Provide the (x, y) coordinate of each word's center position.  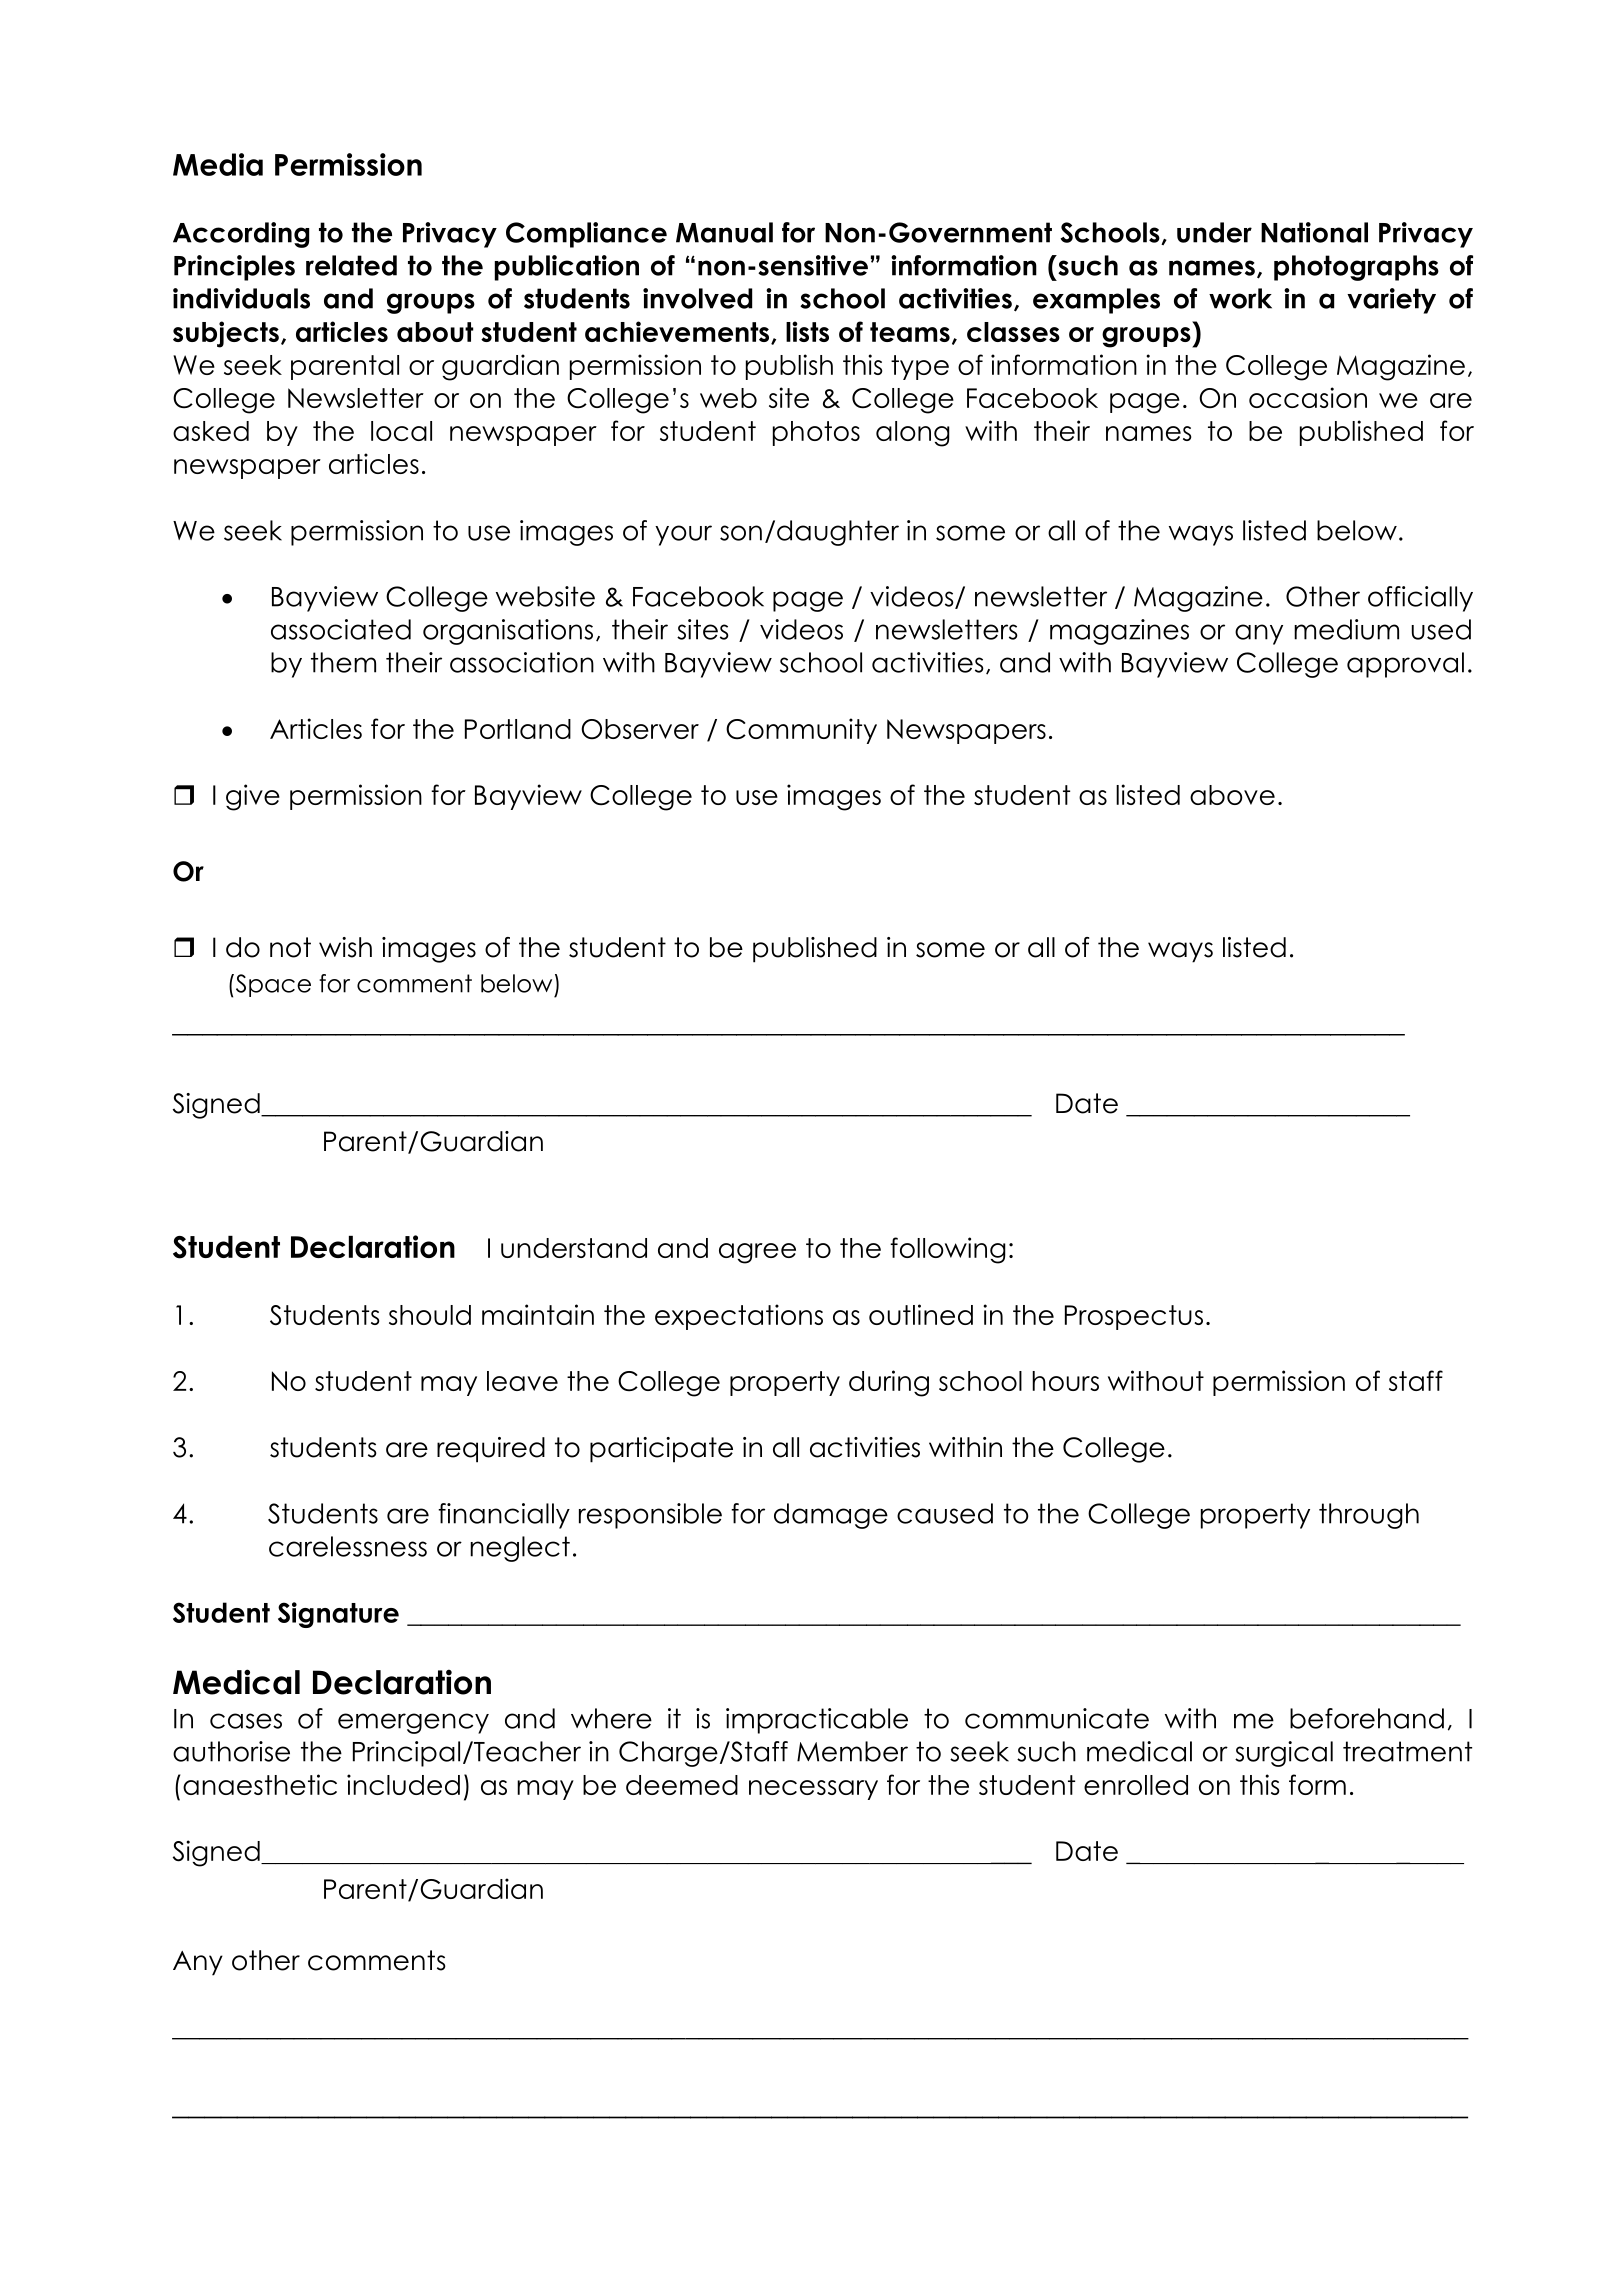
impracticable (817, 1721)
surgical (1284, 1754)
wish (345, 947)
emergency (413, 1723)
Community (801, 731)
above (1232, 795)
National (1314, 232)
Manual (724, 232)
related (351, 265)
